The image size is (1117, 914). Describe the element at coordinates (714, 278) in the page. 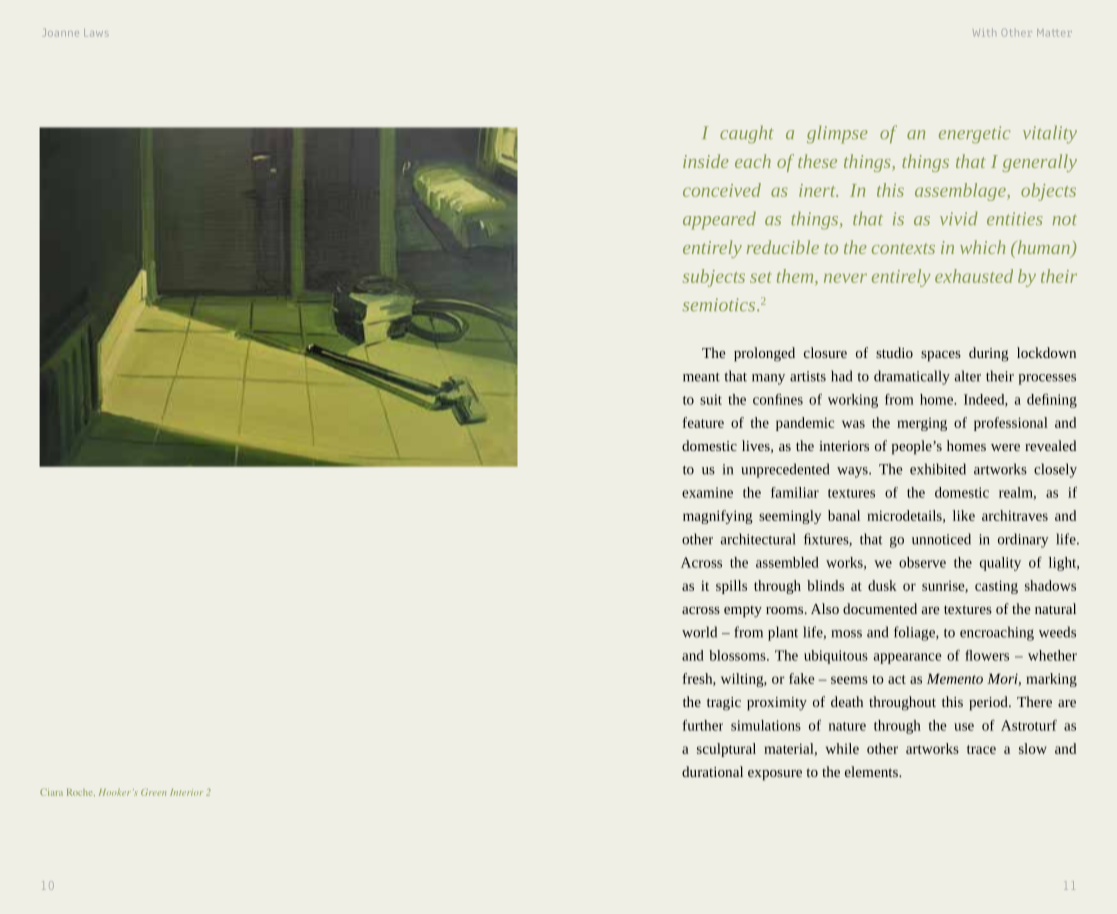

I see `subjects` at that location.
